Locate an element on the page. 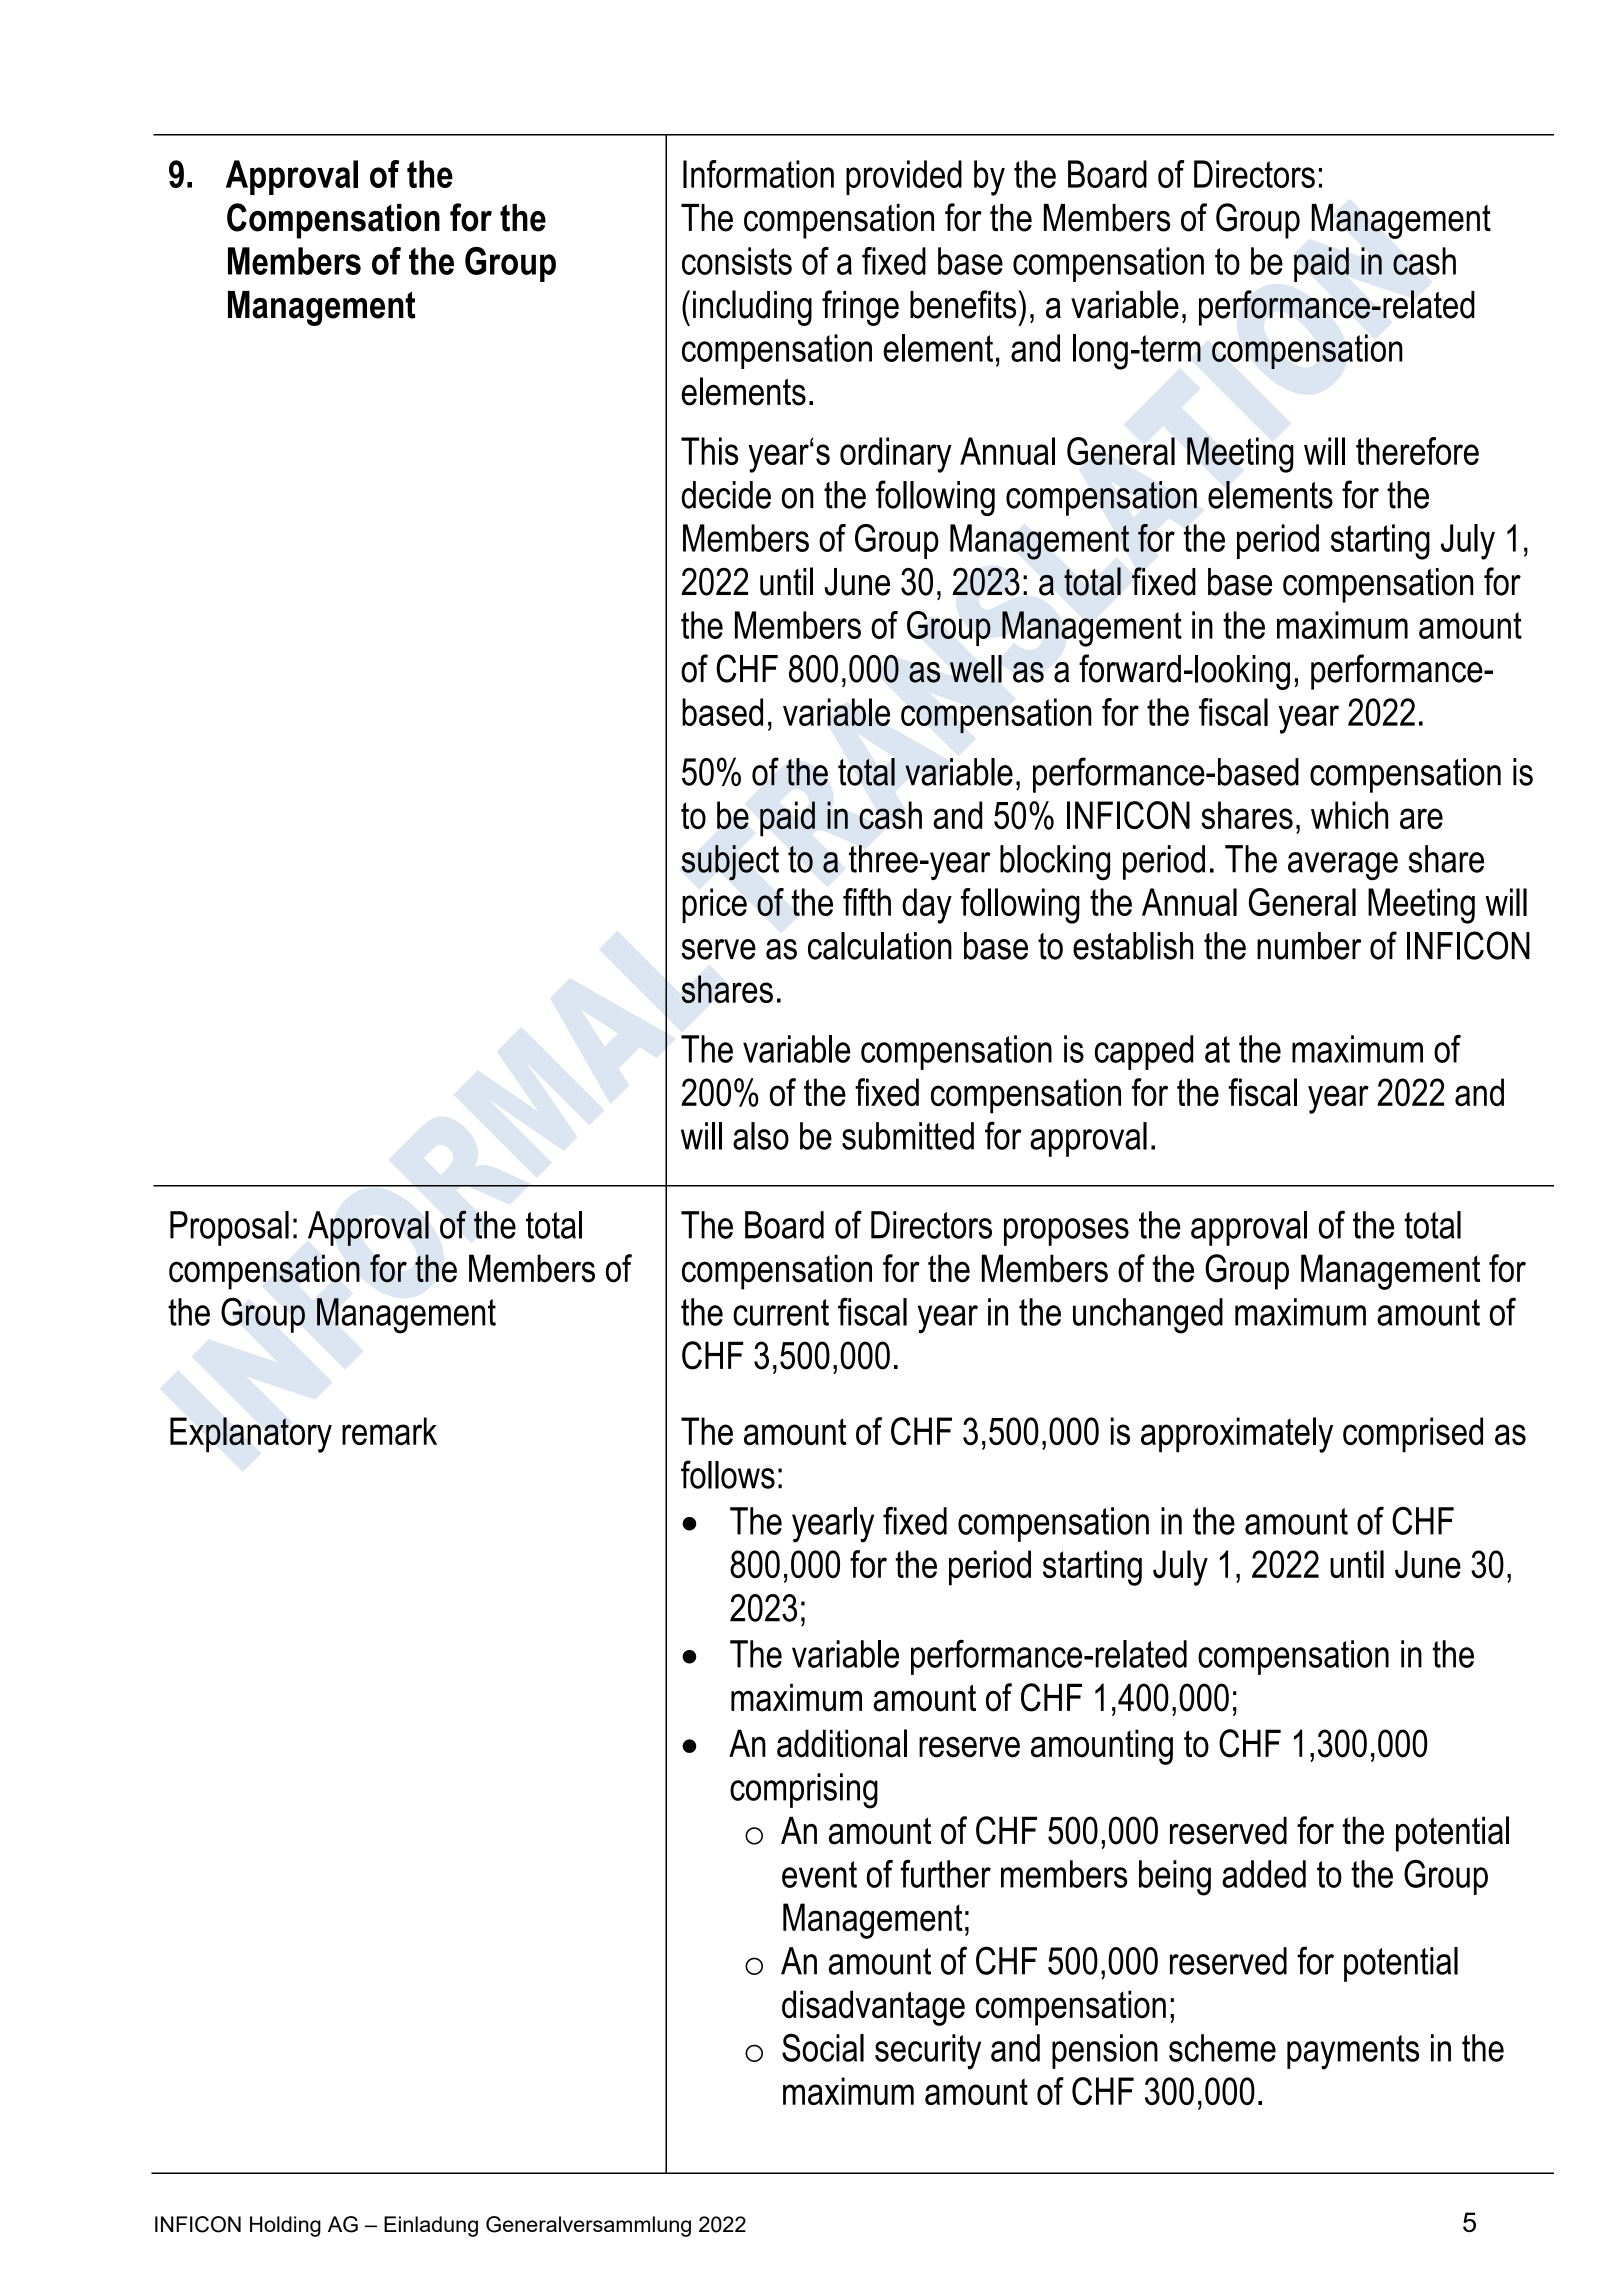 Image resolution: width=1611 pixels, height=2279 pixels. Holding is located at coordinates (285, 2226).
